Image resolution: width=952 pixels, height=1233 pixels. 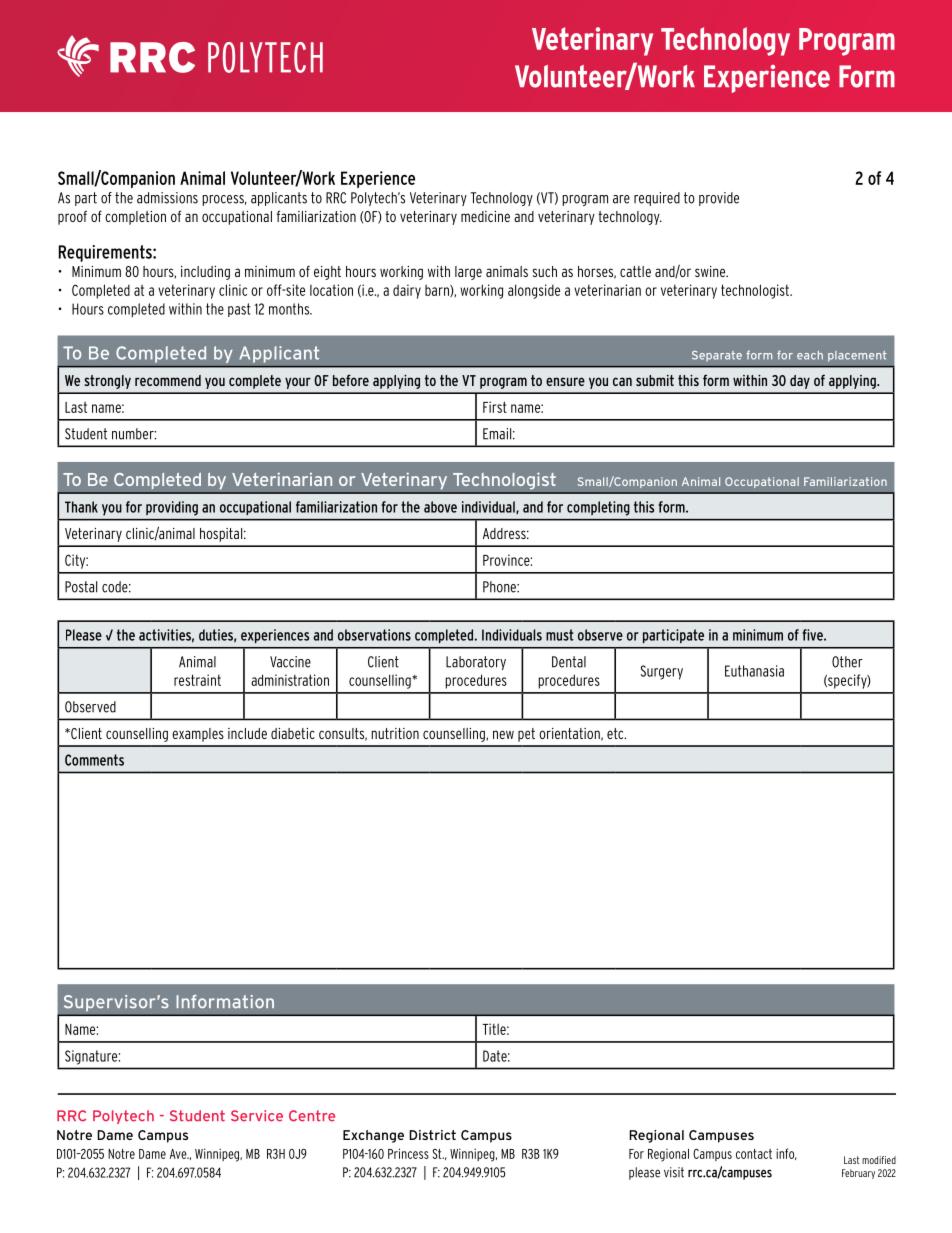 I want to click on District, so click(x=432, y=1135).
